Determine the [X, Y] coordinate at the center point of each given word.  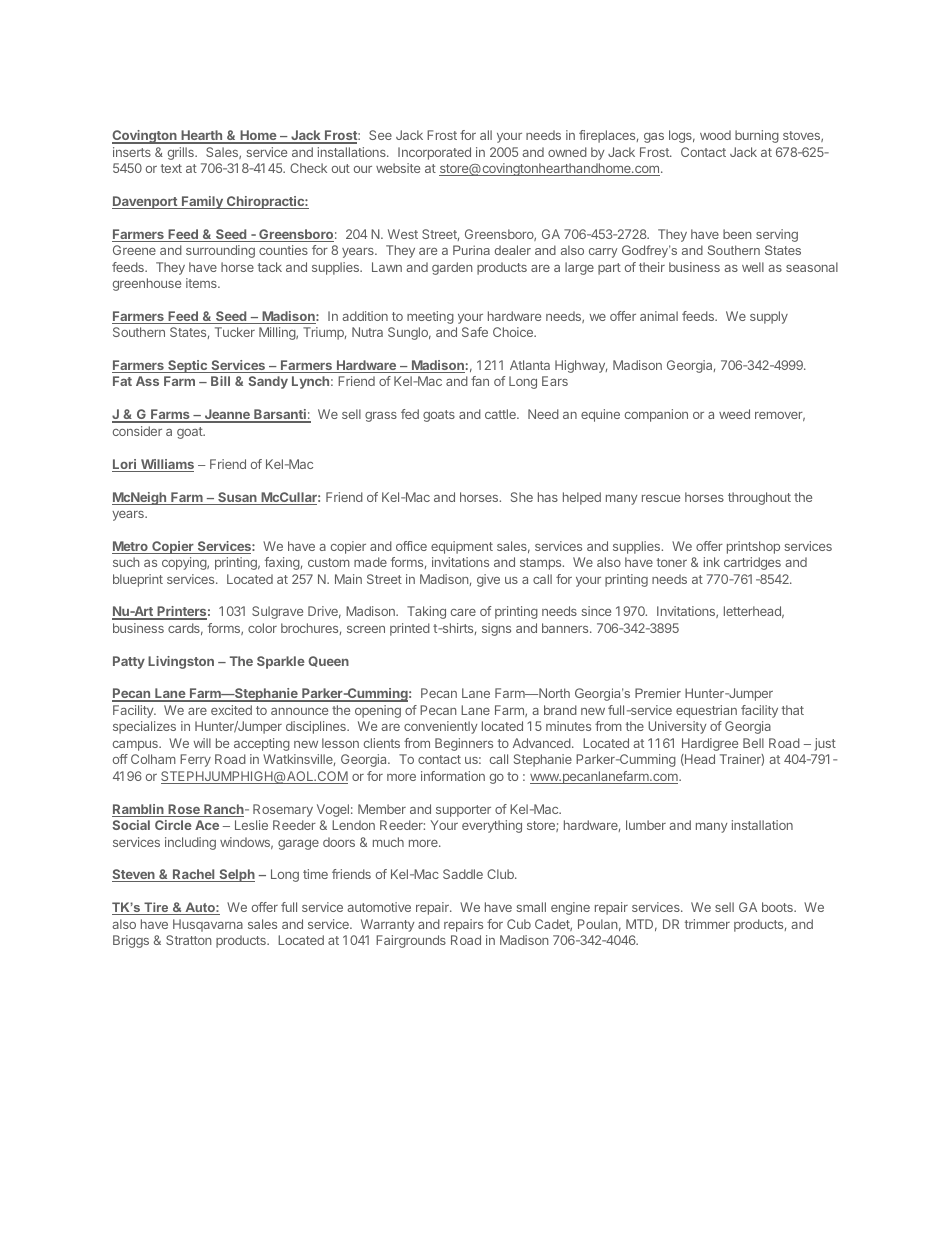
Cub [519, 924]
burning [757, 136]
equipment [462, 547]
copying [185, 563]
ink [712, 562]
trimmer [707, 924]
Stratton [188, 940]
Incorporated [434, 153]
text [171, 168]
